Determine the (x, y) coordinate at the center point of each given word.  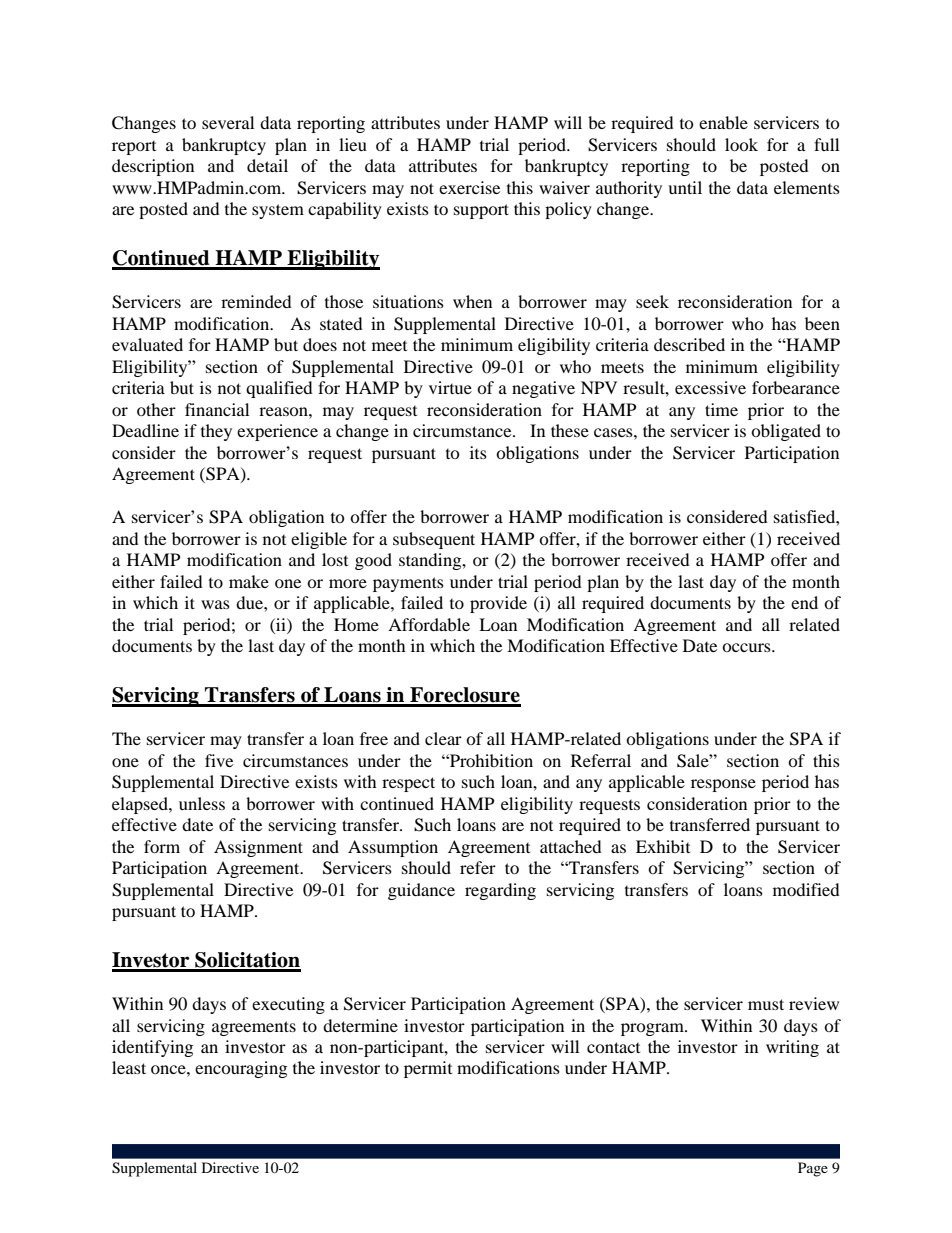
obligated (786, 432)
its (478, 452)
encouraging (241, 1069)
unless (202, 803)
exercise (469, 187)
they (216, 432)
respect (408, 784)
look (741, 144)
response (723, 785)
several (228, 122)
